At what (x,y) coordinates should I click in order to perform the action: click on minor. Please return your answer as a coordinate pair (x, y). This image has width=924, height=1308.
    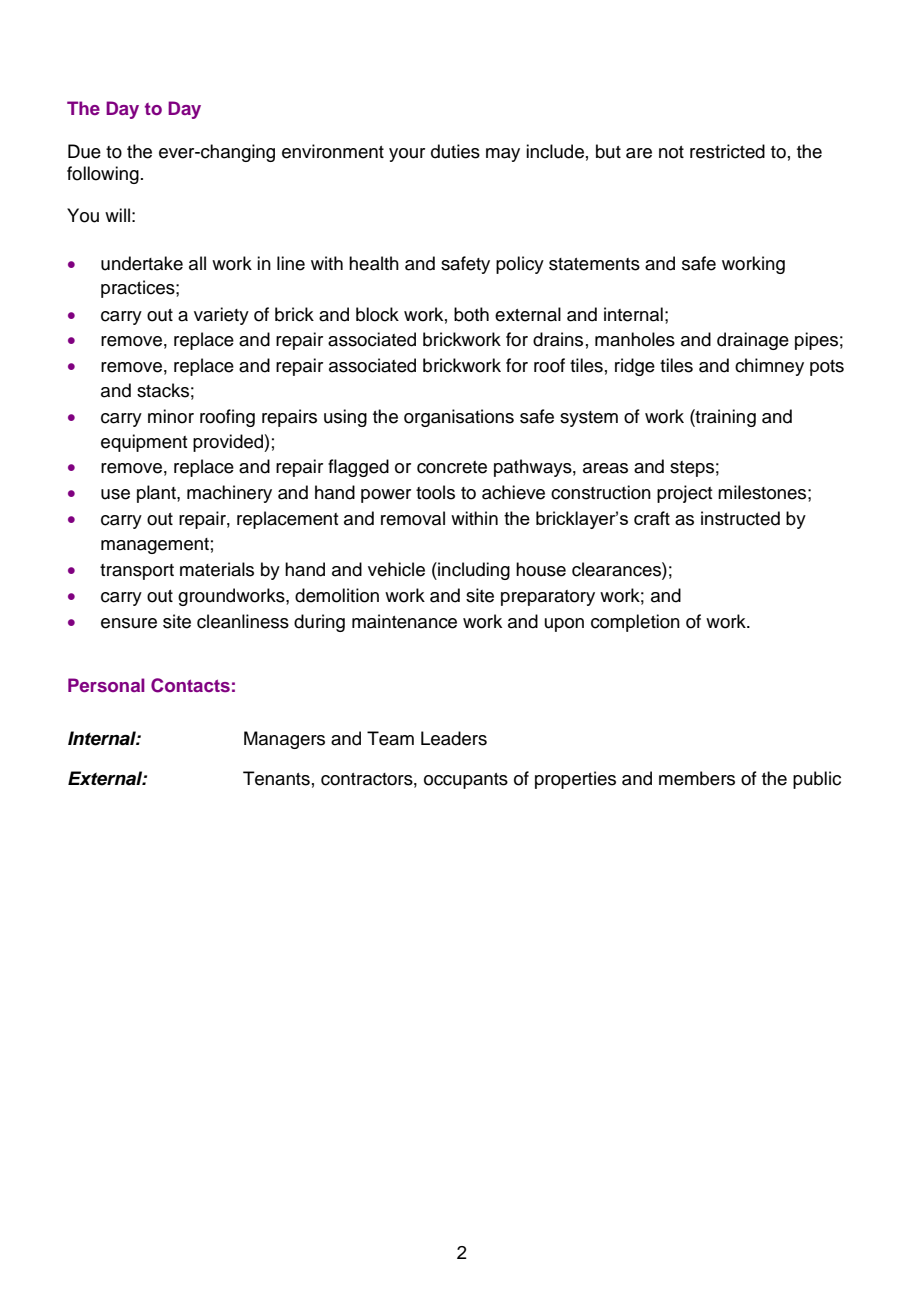
    Looking at the image, I should click on (171, 416).
